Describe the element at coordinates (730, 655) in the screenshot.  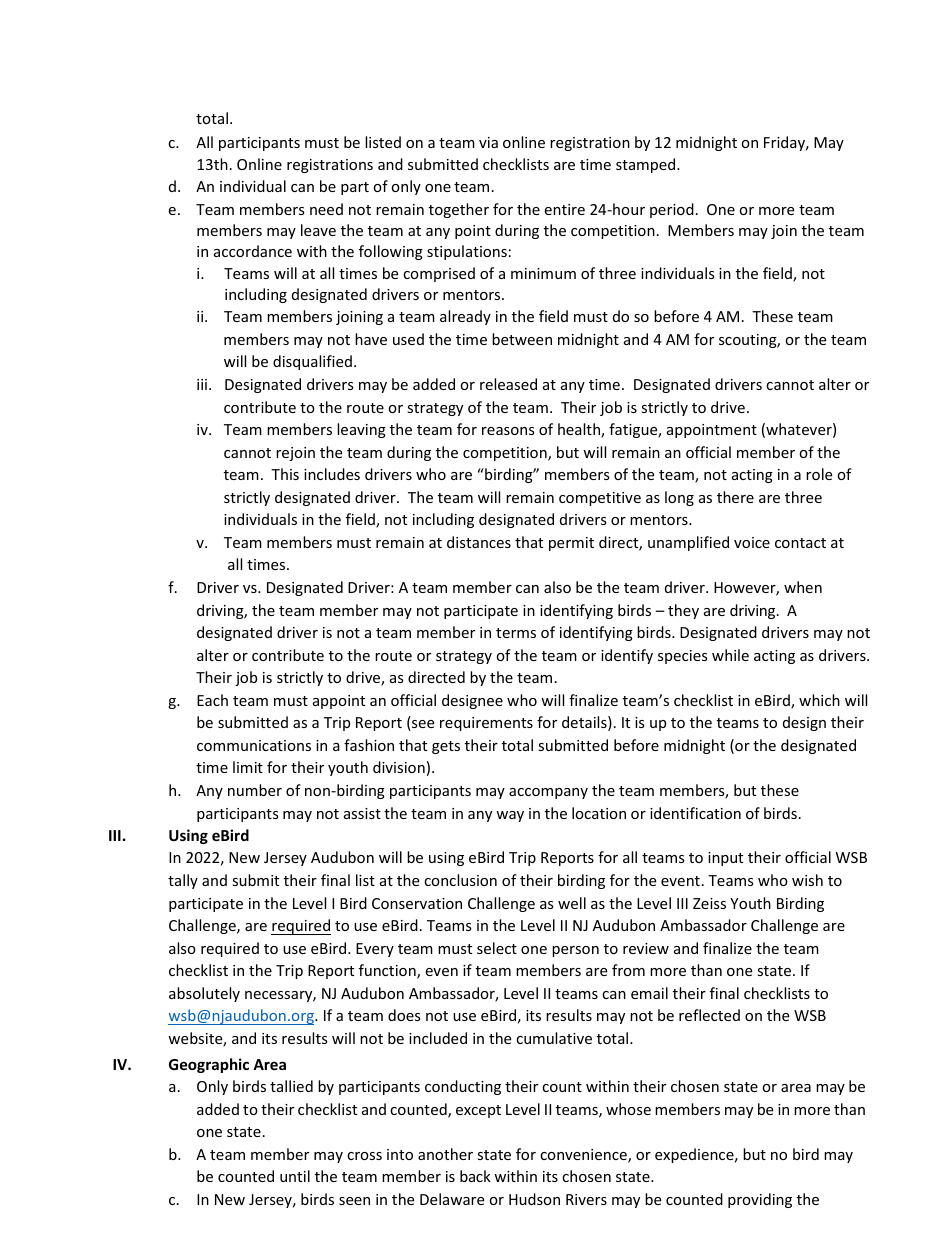
I see `while` at that location.
